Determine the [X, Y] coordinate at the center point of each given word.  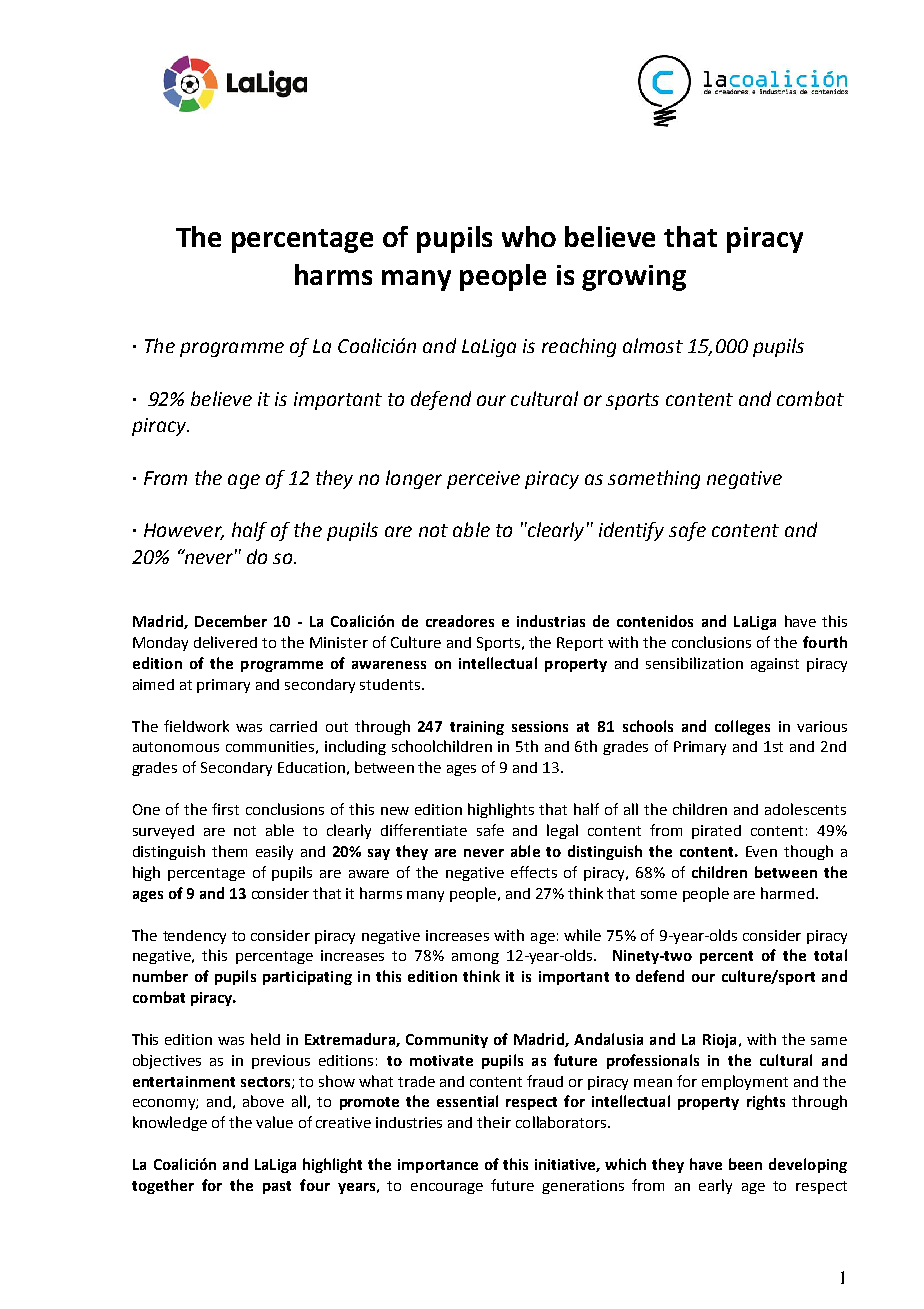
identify [631, 531]
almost [653, 345]
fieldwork [196, 726]
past [277, 1187]
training [477, 728]
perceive [483, 480]
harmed [787, 893]
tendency [194, 937]
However [184, 531]
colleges [742, 727]
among [475, 958]
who [529, 236]
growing [634, 278]
